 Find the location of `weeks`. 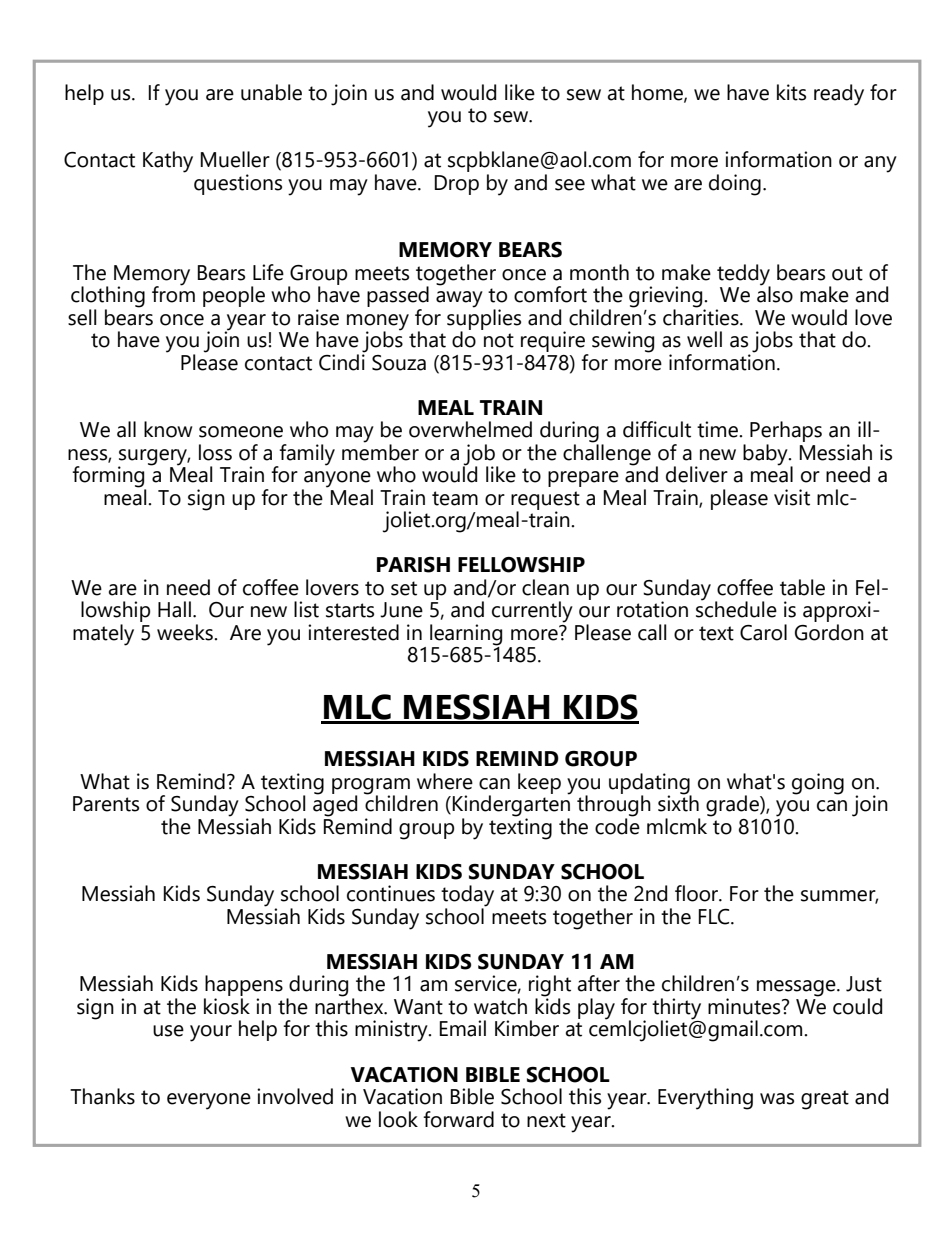

weeks is located at coordinates (186, 632).
